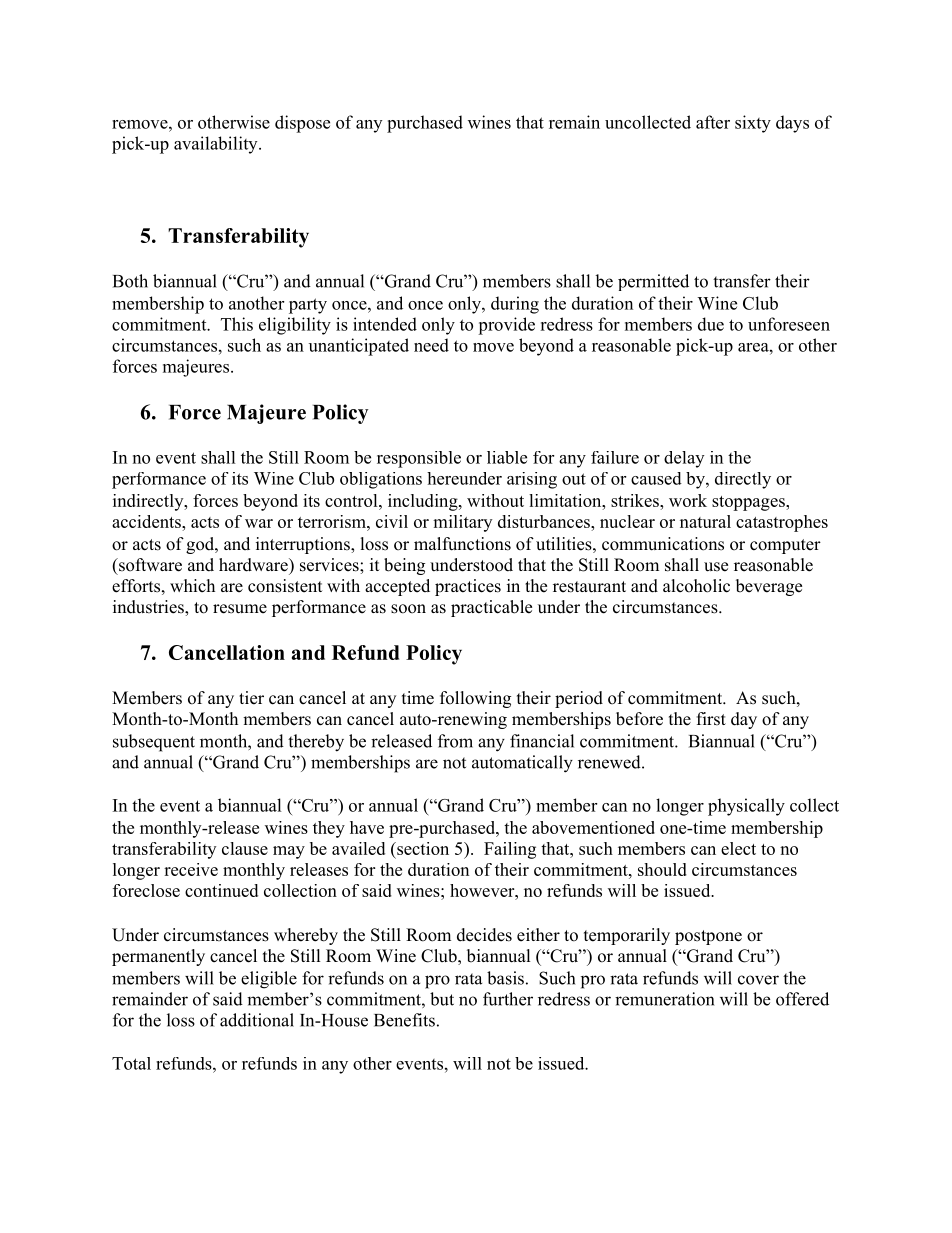 This document has height=1233, width=952. What do you see at coordinates (217, 145) in the document?
I see `availability` at bounding box center [217, 145].
